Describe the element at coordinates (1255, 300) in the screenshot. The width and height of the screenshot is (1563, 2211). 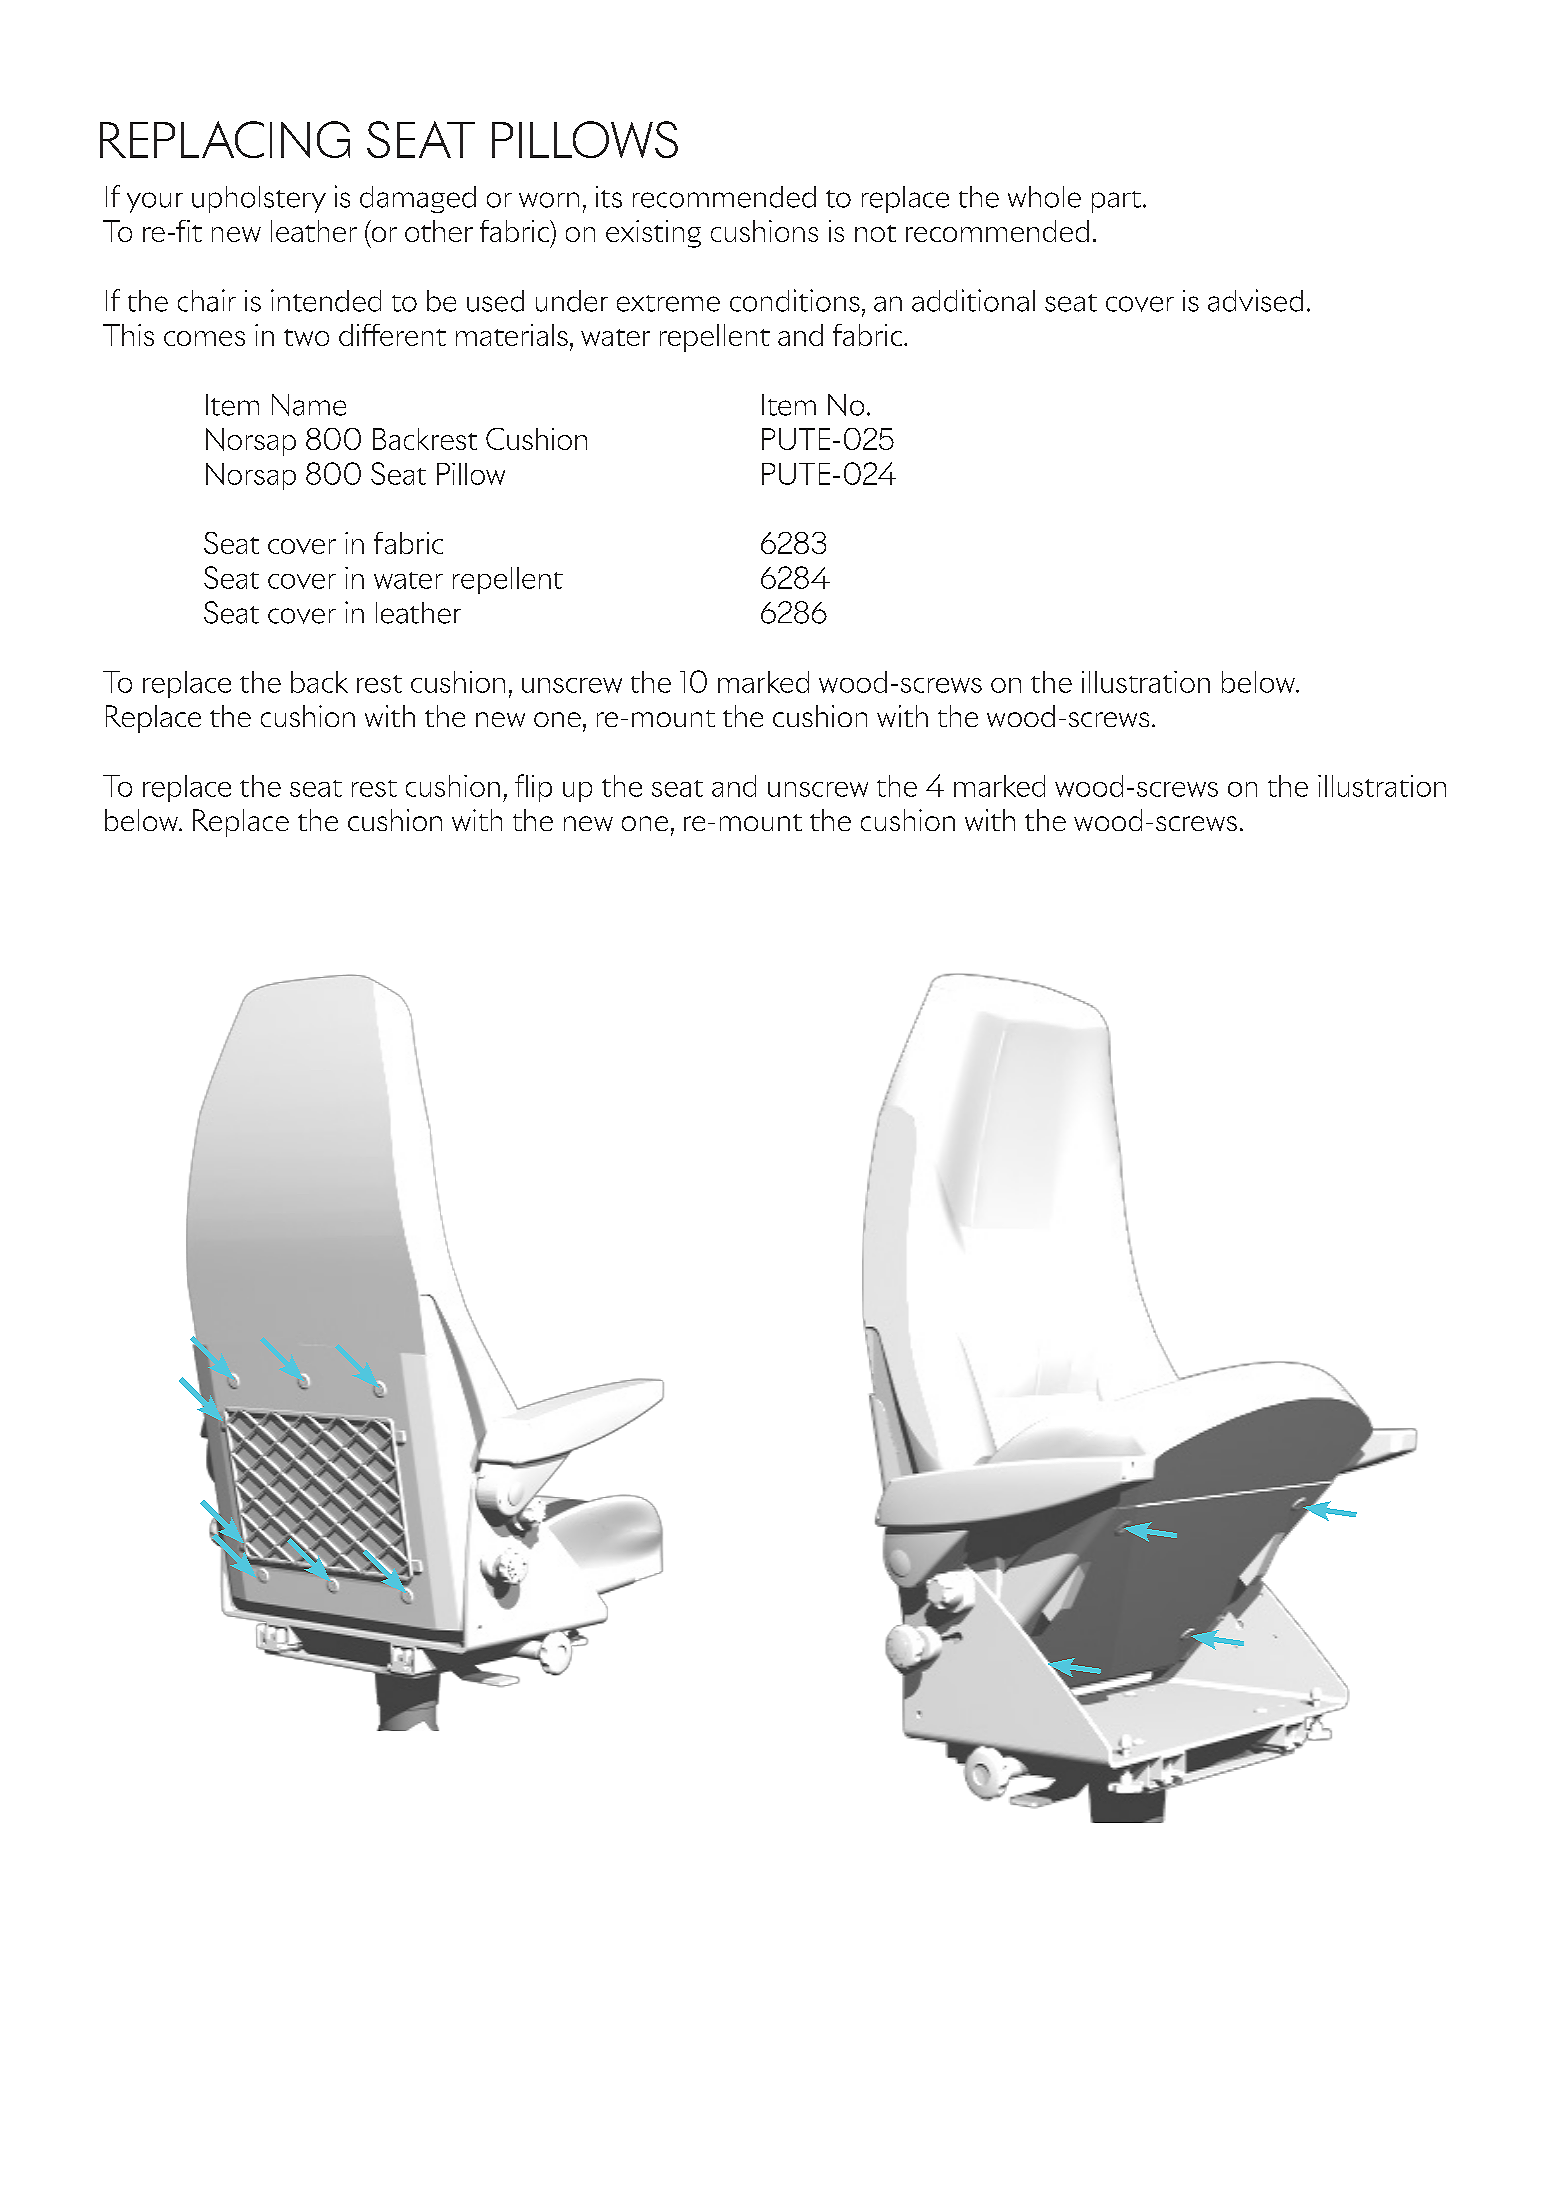
I see `advised` at that location.
